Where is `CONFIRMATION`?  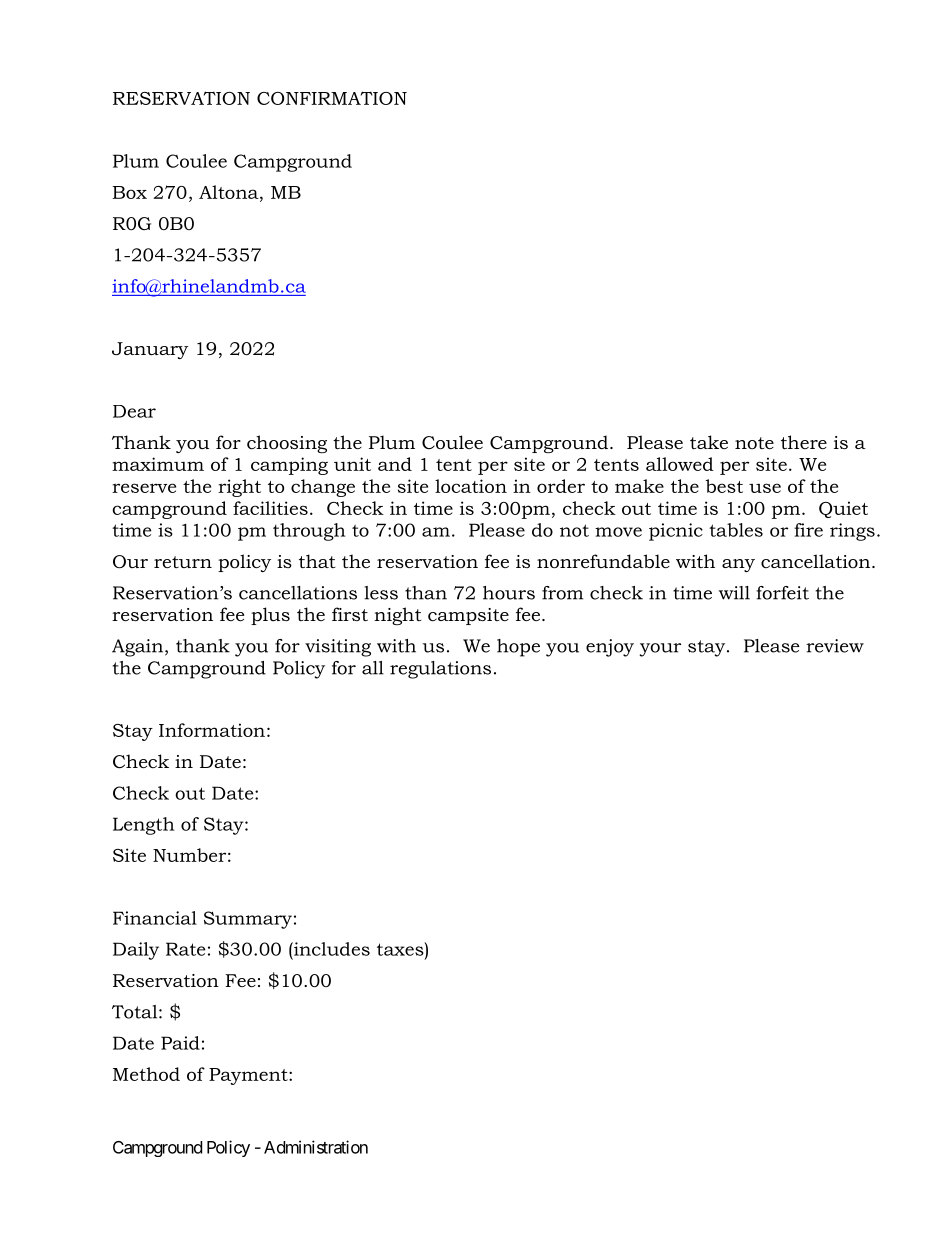
CONFIRMATION is located at coordinates (332, 98).
